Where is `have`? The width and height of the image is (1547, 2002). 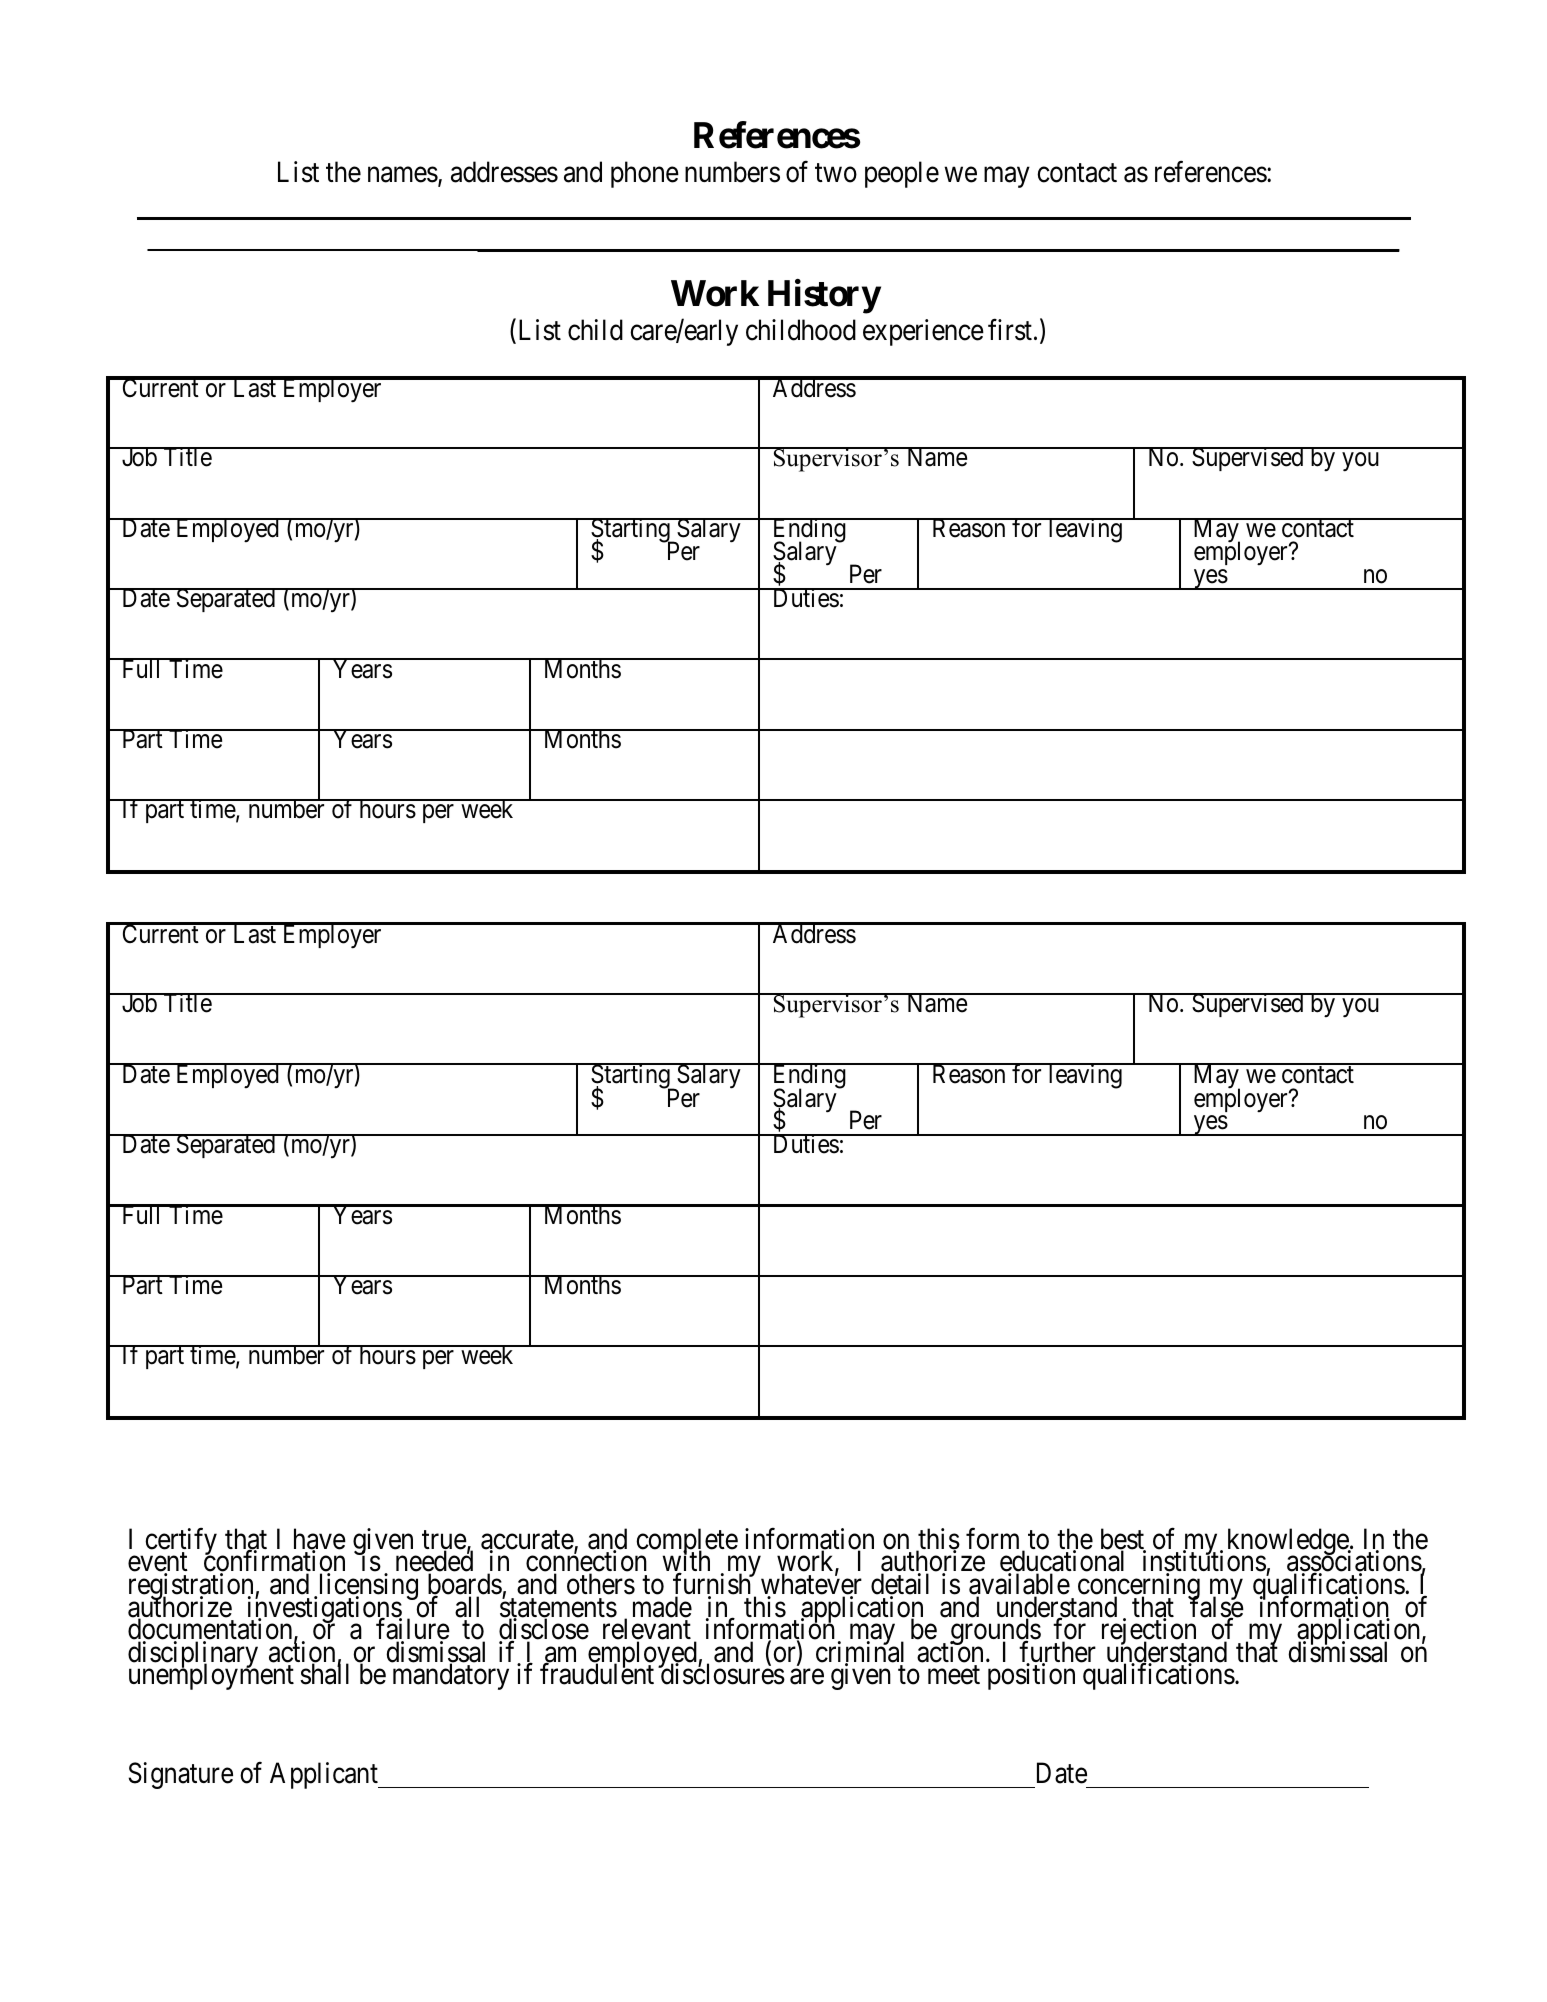 have is located at coordinates (320, 1540).
